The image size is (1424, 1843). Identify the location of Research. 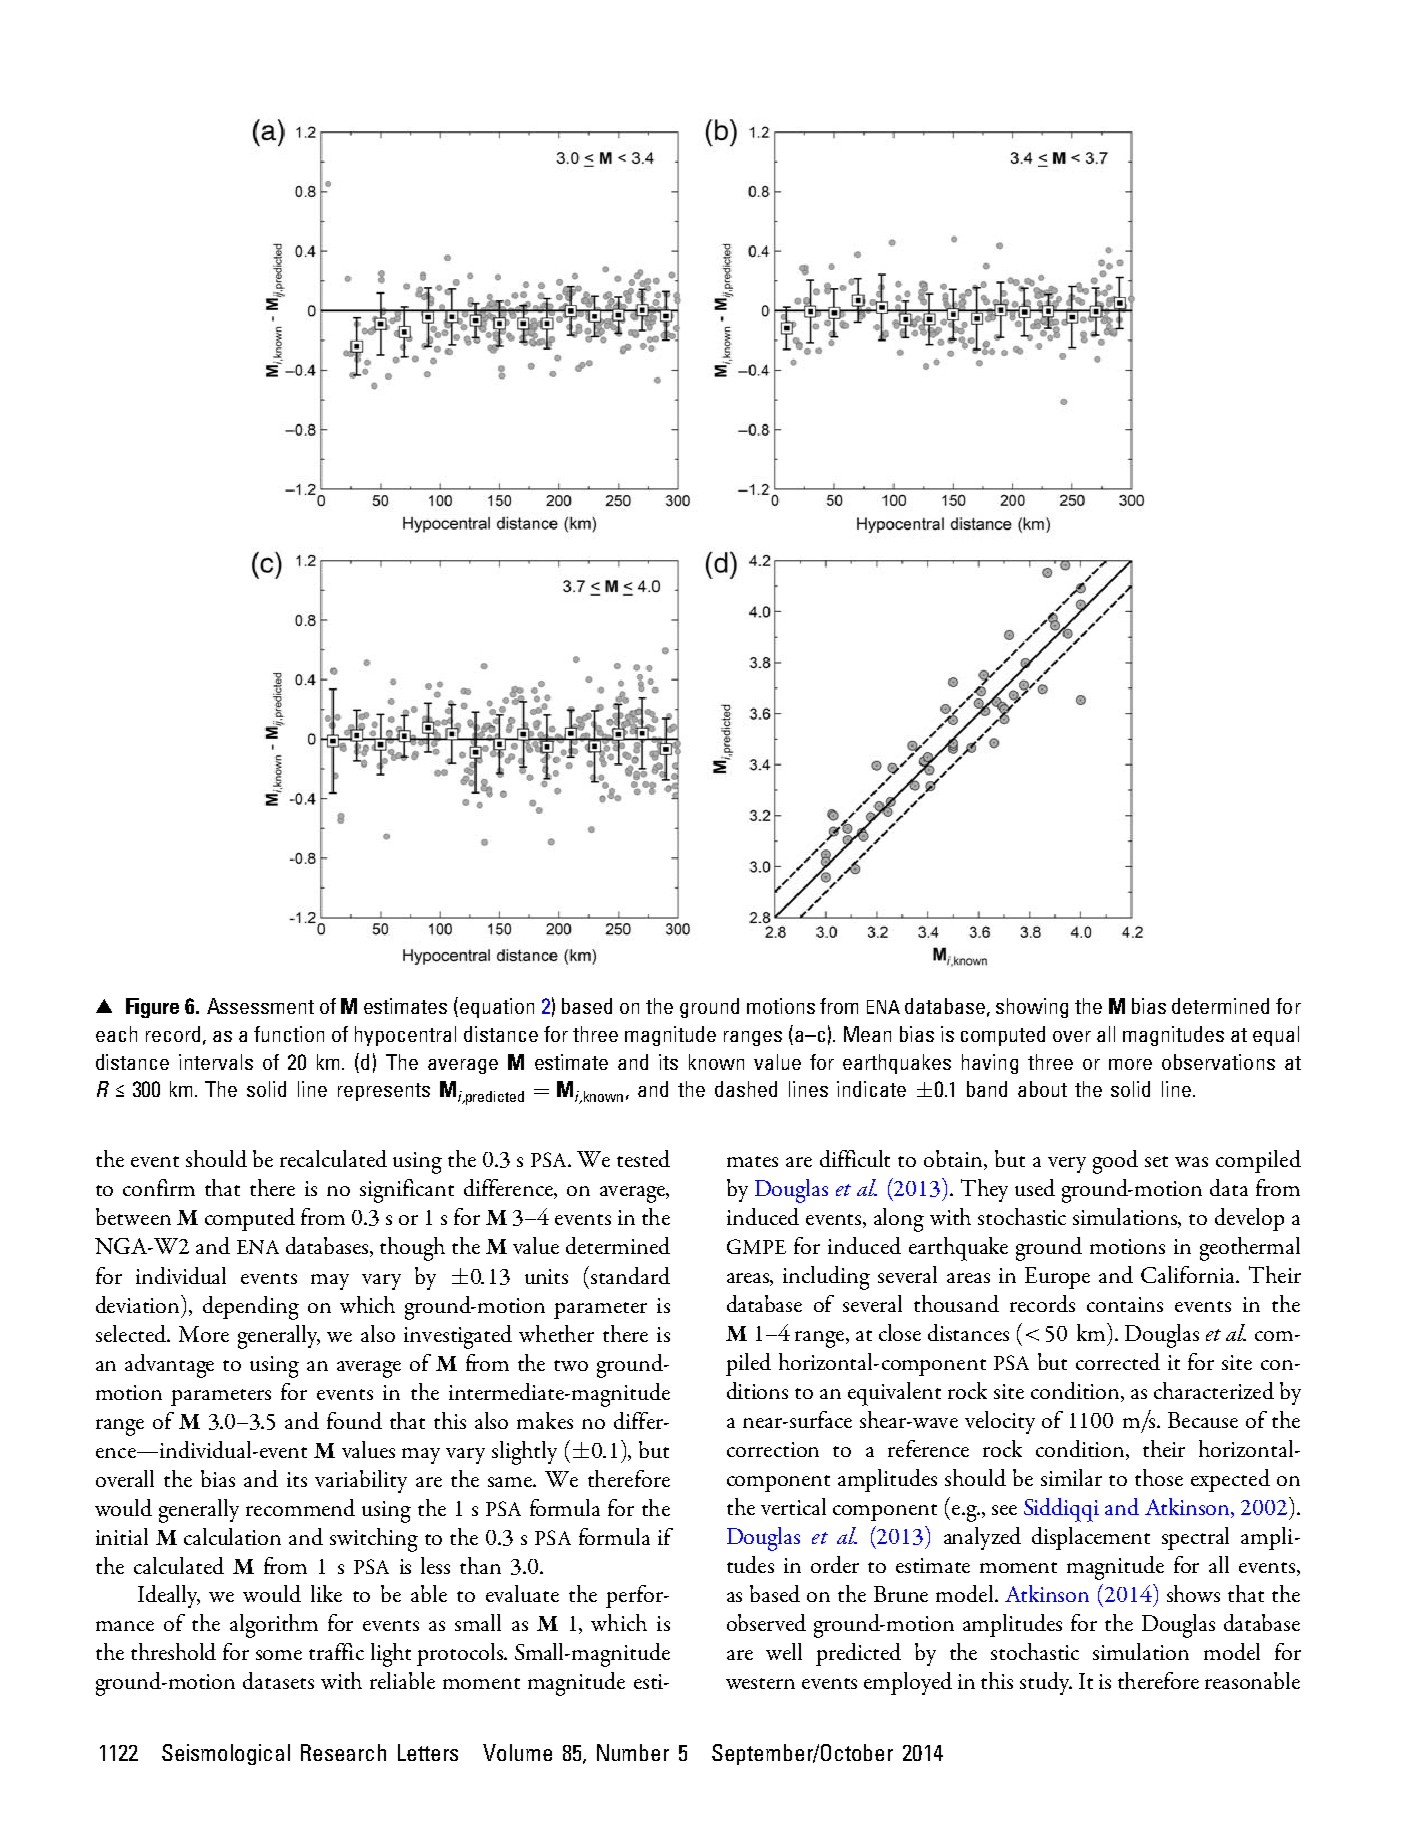
(343, 1752).
